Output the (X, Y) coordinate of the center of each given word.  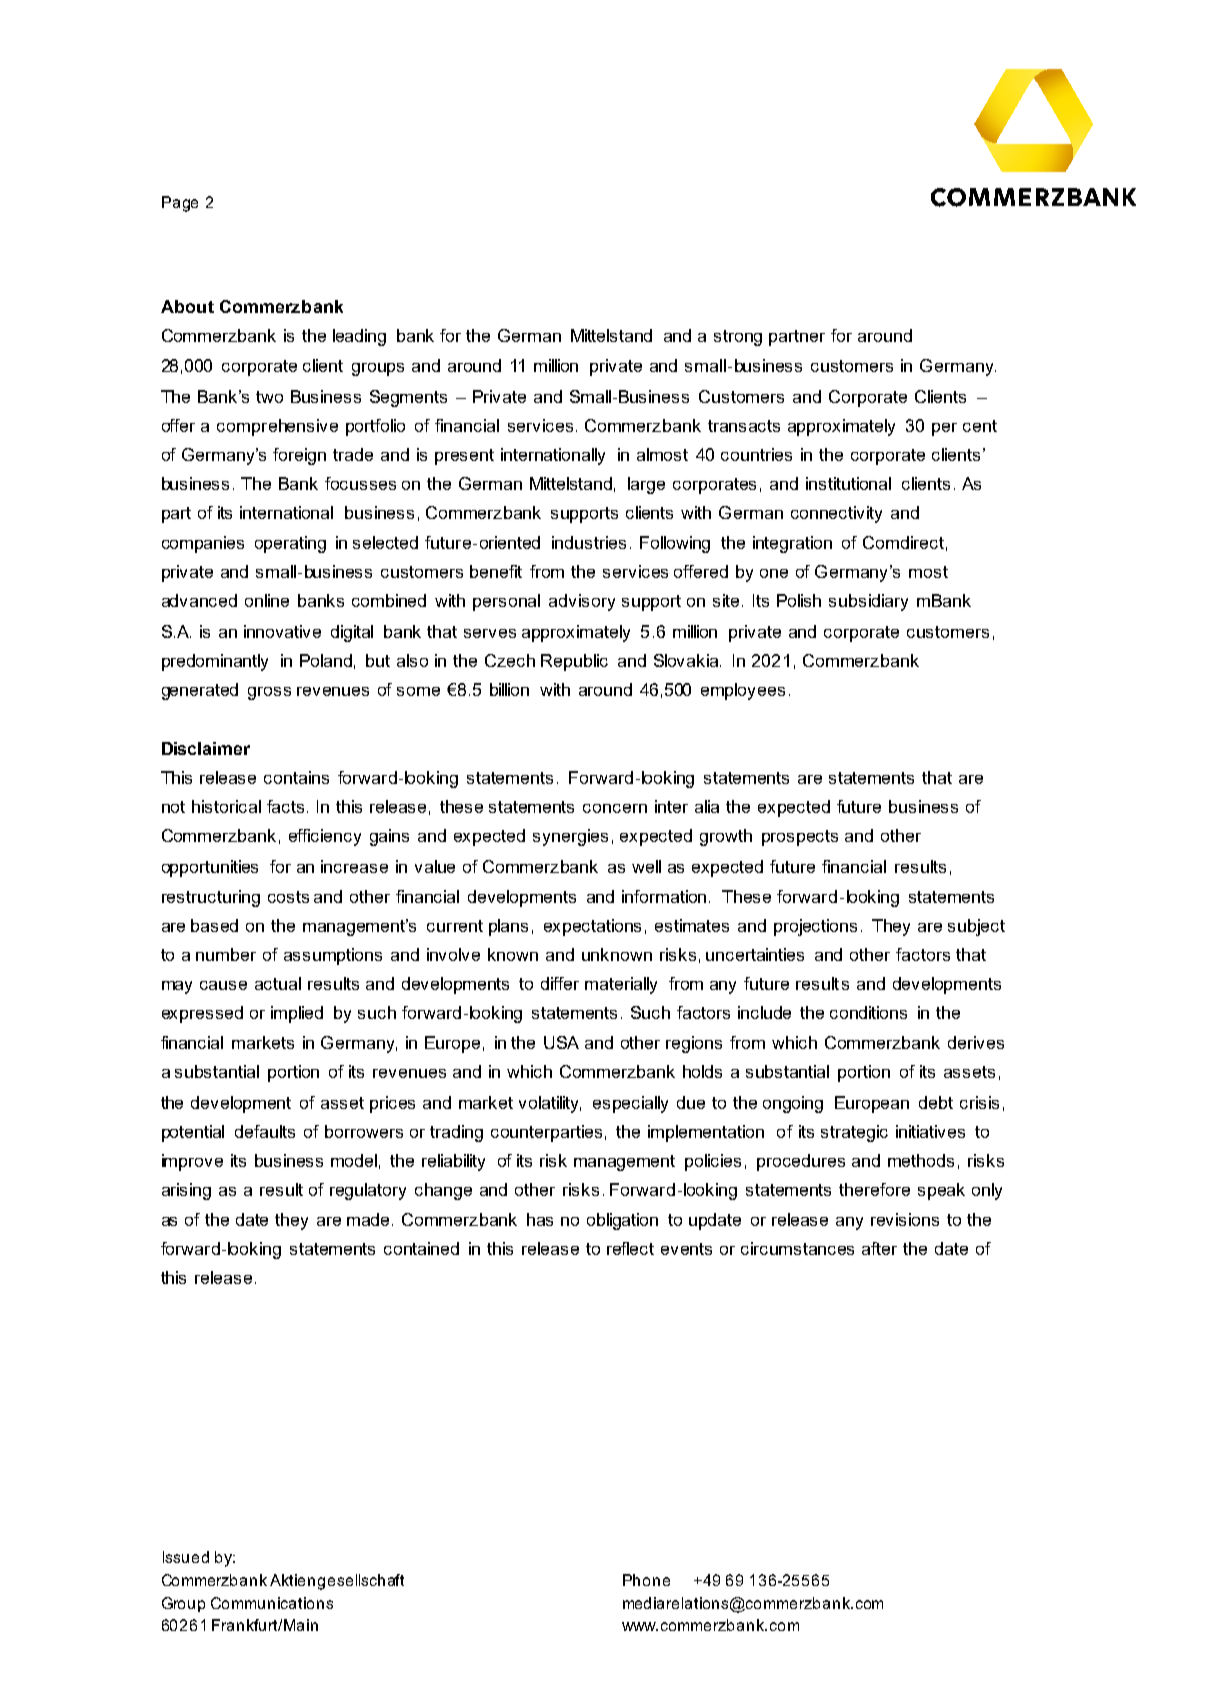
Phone (646, 1580)
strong (738, 338)
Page (180, 204)
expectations (592, 927)
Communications (272, 1603)
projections (815, 927)
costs (288, 897)
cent (980, 426)
